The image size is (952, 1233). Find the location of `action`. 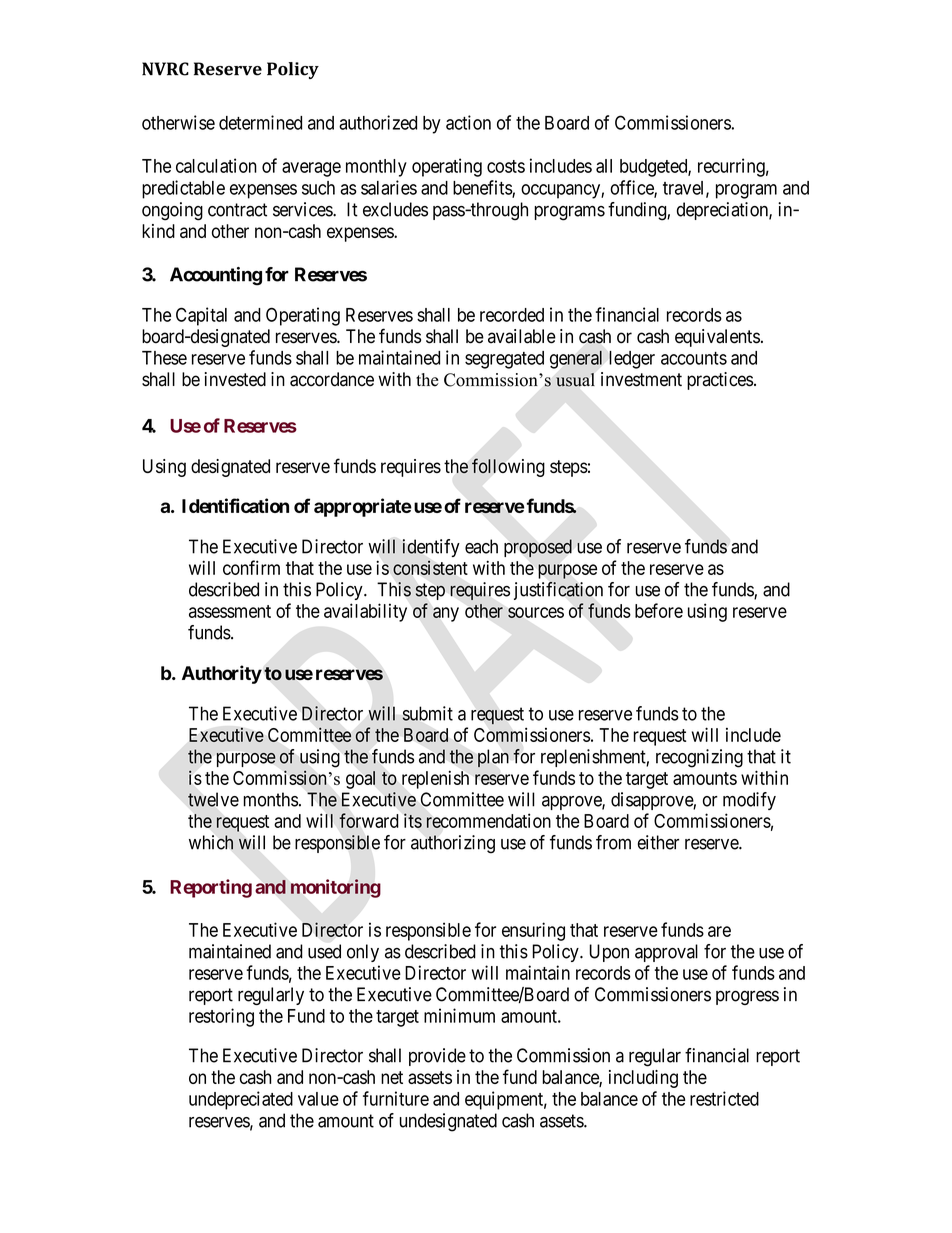

action is located at coordinates (468, 122).
